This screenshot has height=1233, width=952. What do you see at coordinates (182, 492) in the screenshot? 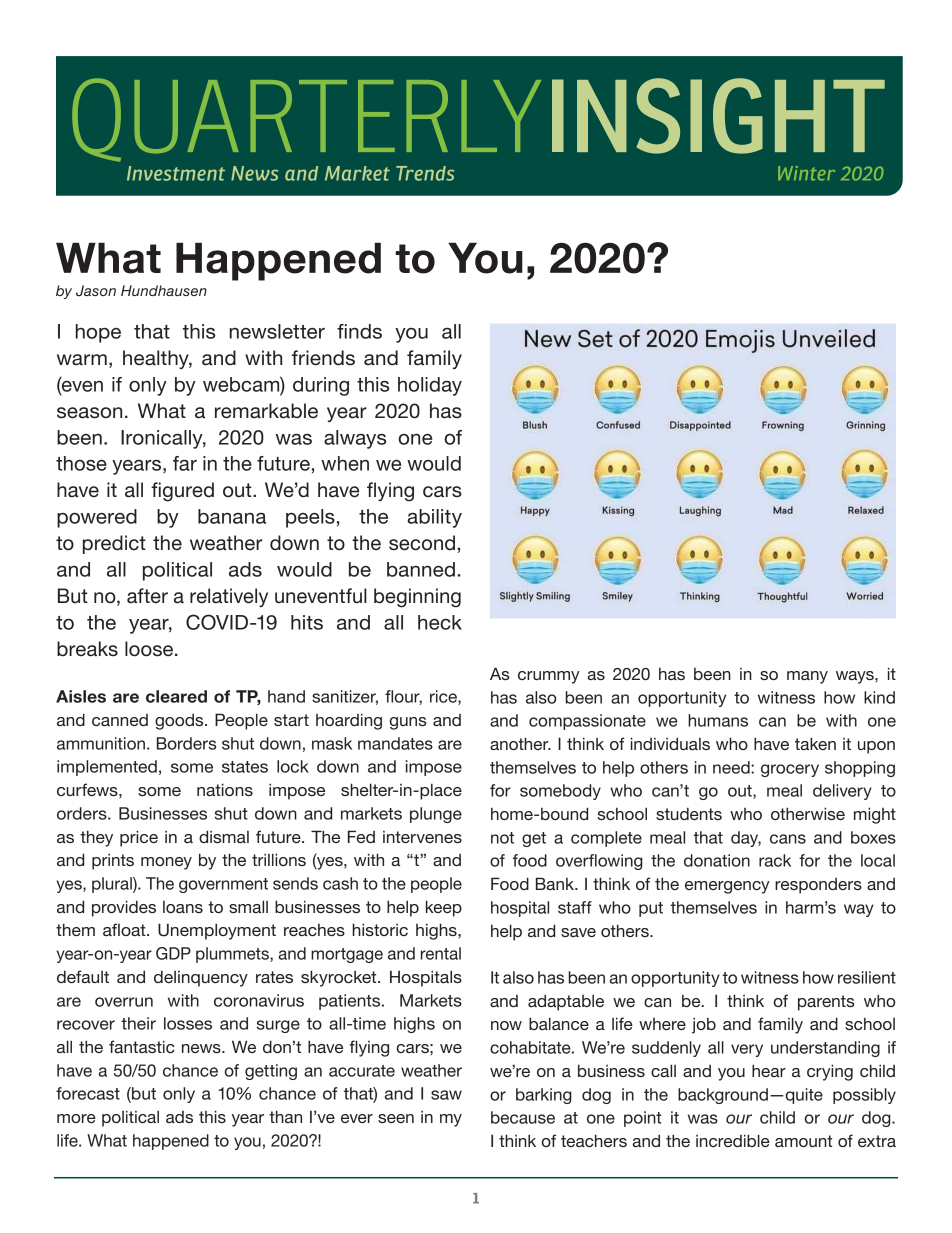
I see `figured` at bounding box center [182, 492].
